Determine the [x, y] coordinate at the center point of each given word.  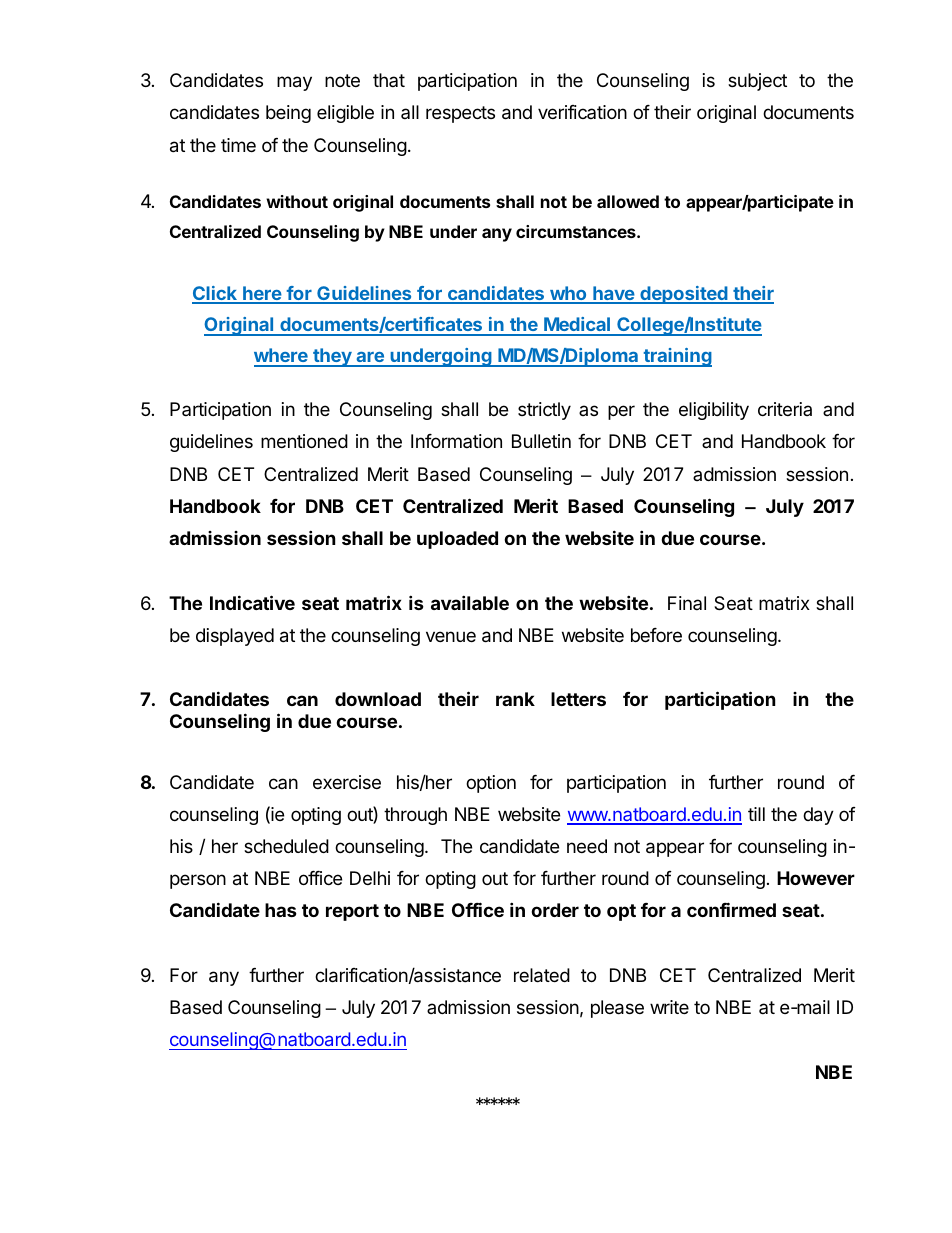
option [491, 784]
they [332, 357]
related [542, 975]
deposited [684, 295]
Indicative [252, 602]
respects [460, 114]
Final [687, 603]
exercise [347, 782]
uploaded [457, 540]
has [281, 910]
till [756, 814]
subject [757, 82]
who [568, 294]
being [288, 114]
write [669, 1007]
